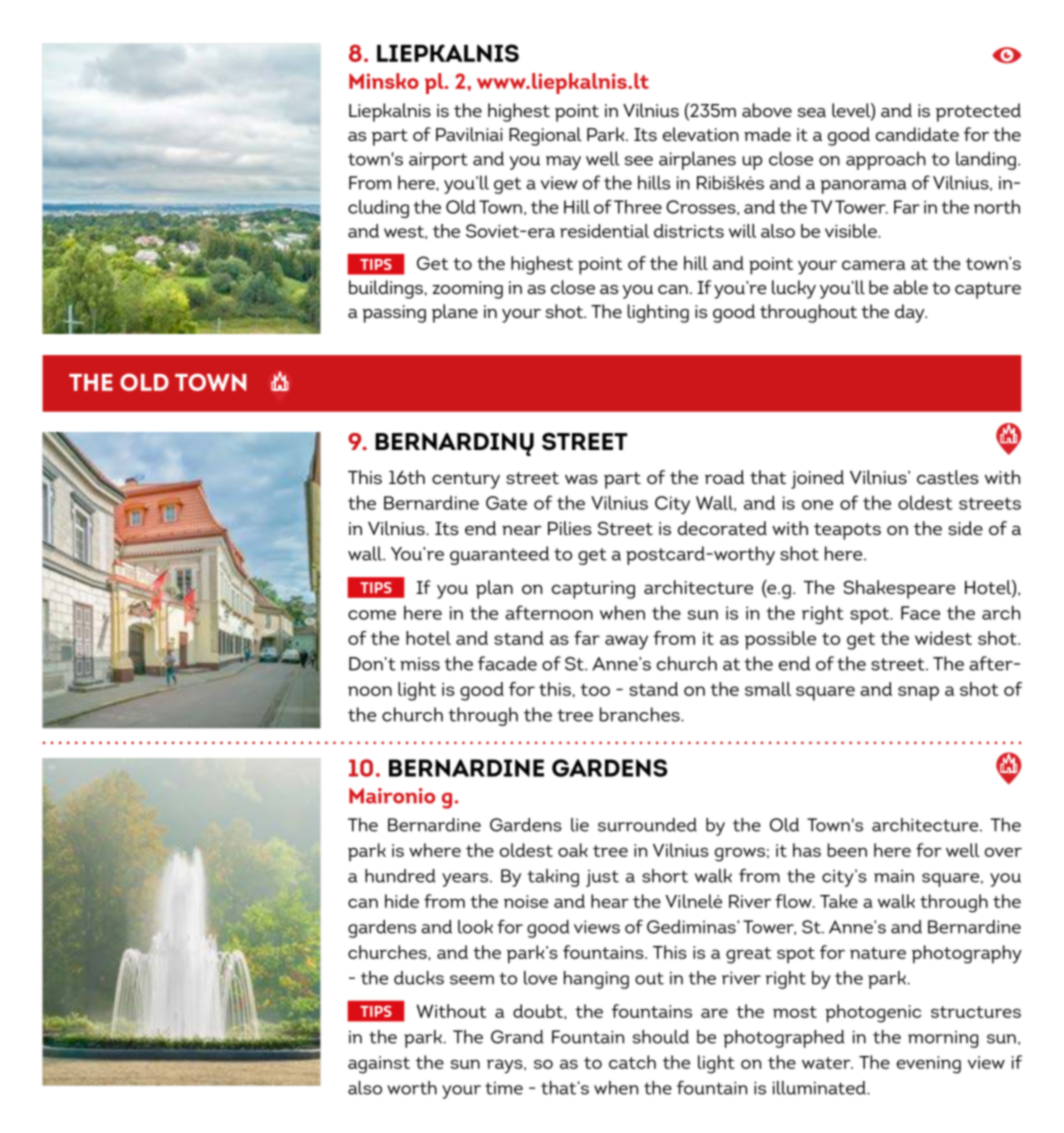  Describe the element at coordinates (917, 134) in the image. I see `candidate` at that location.
